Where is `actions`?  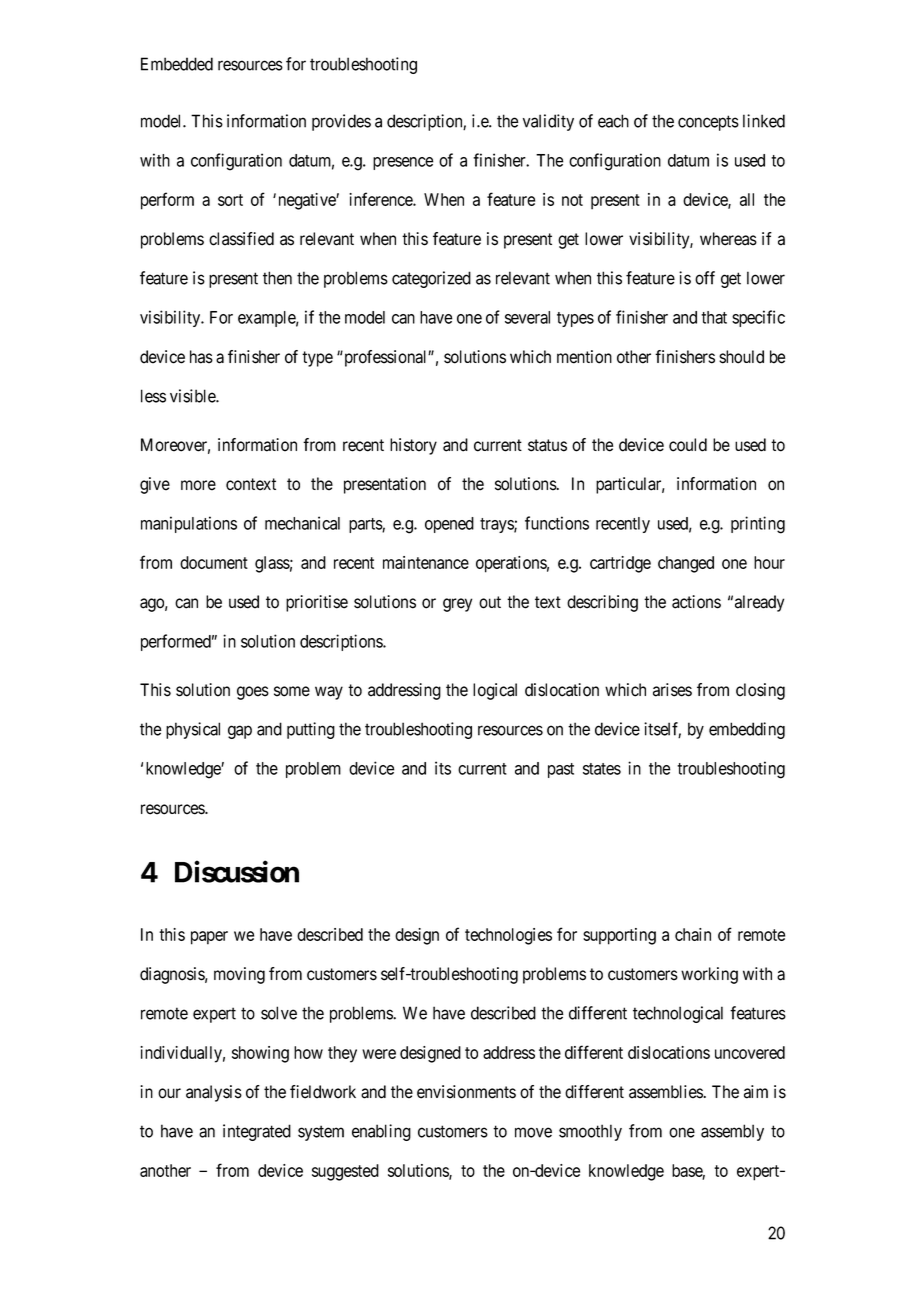
actions is located at coordinates (696, 602).
